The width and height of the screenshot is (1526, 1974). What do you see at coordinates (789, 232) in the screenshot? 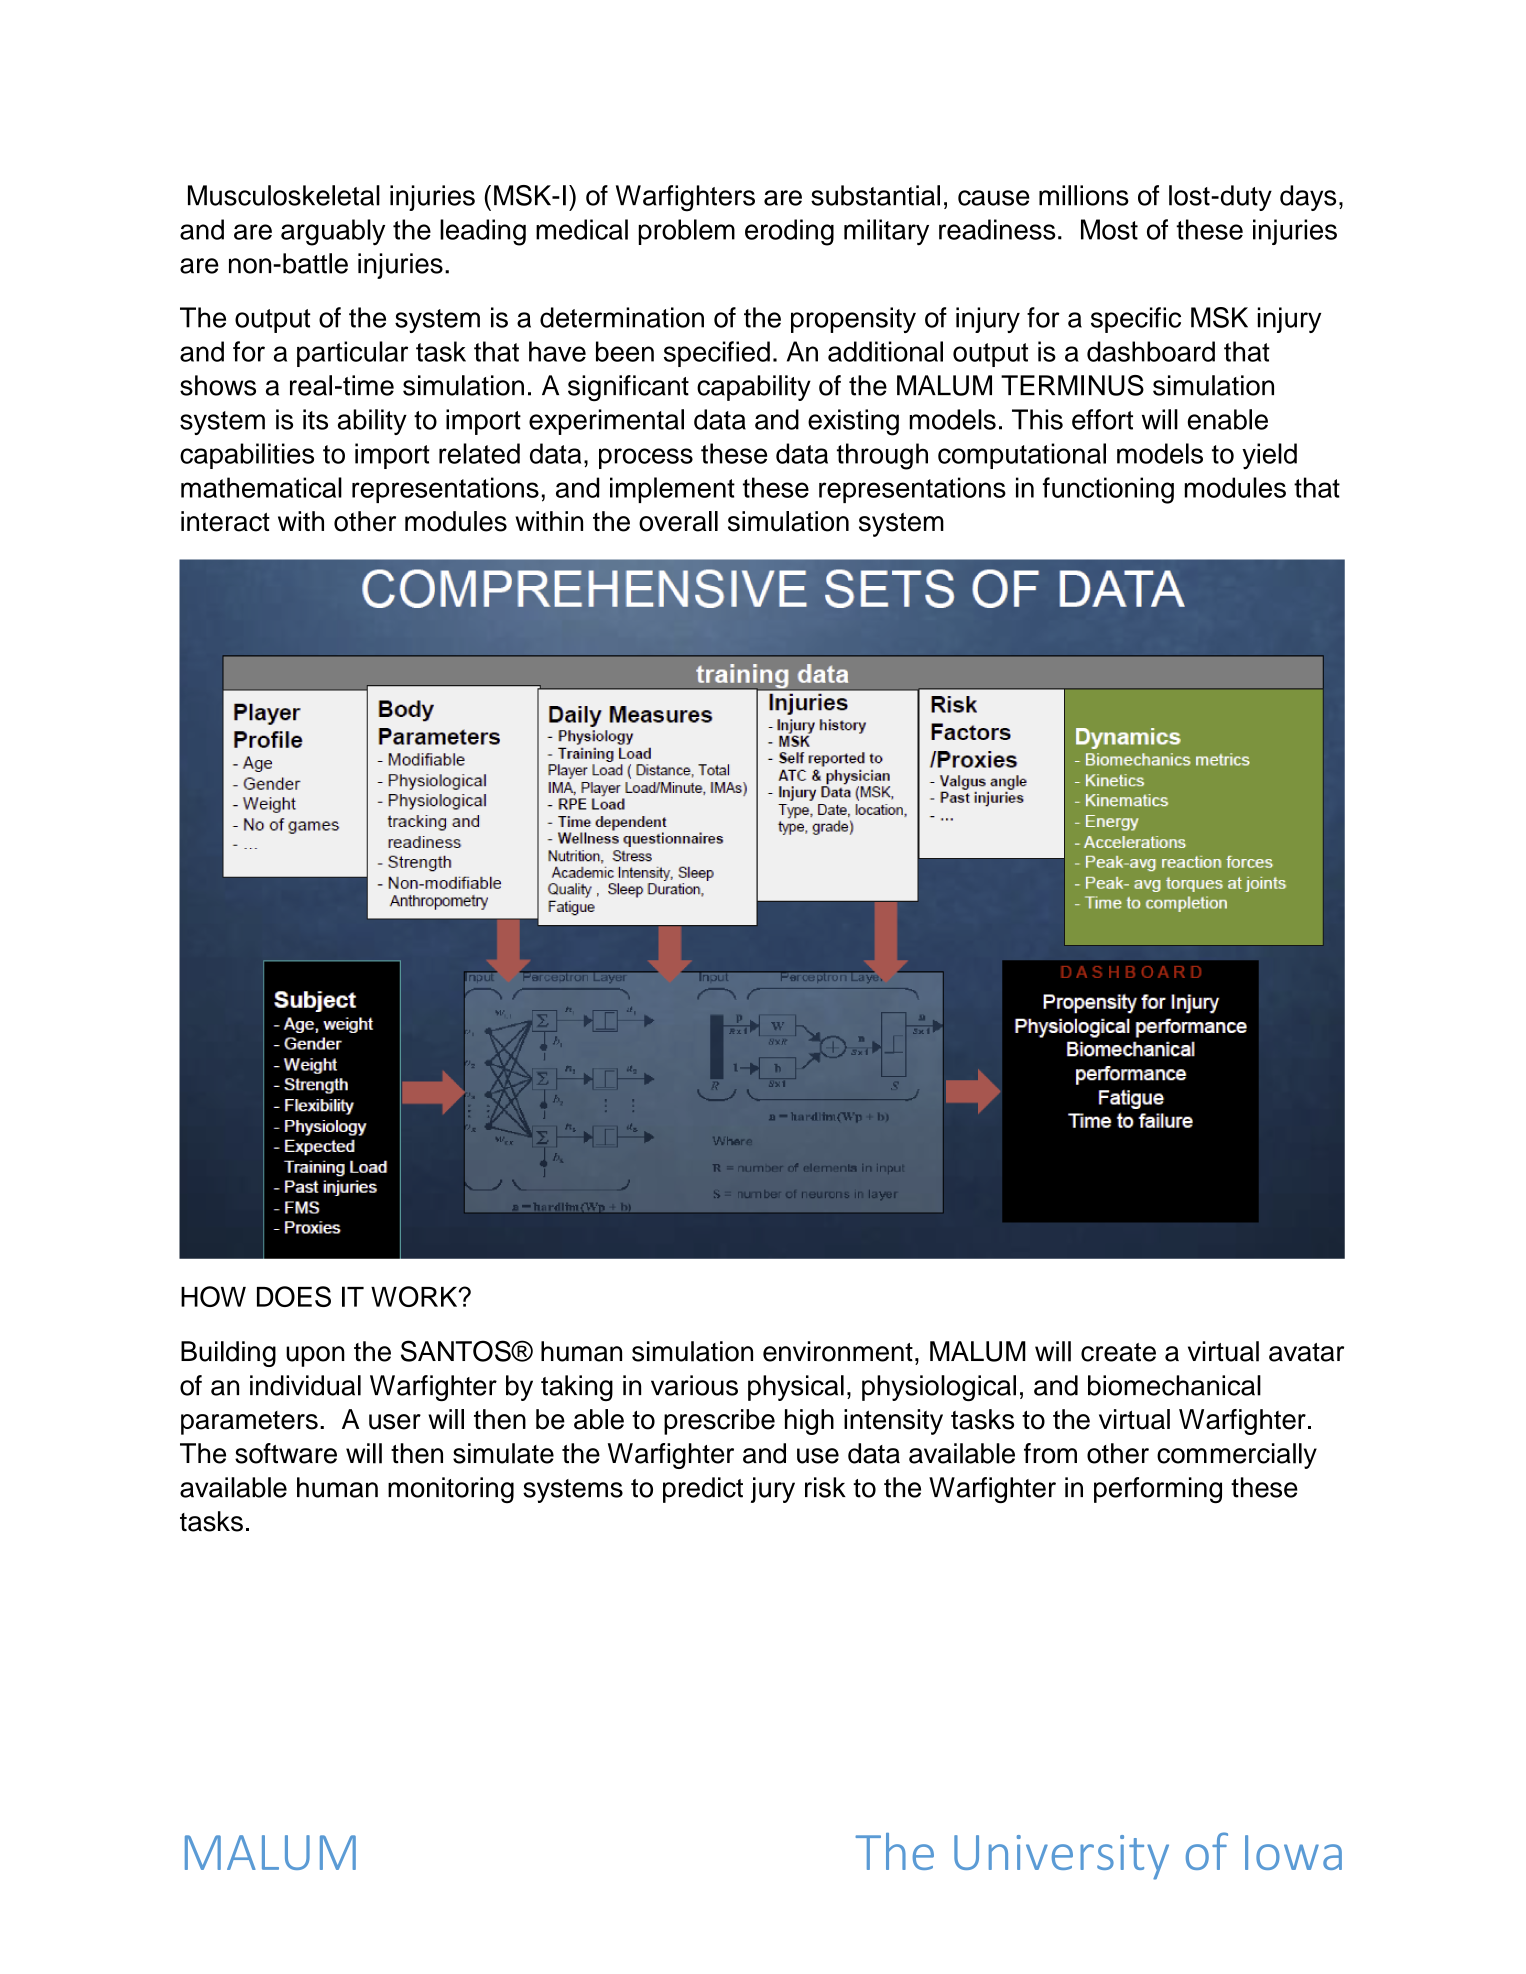
I see `eroding` at bounding box center [789, 232].
